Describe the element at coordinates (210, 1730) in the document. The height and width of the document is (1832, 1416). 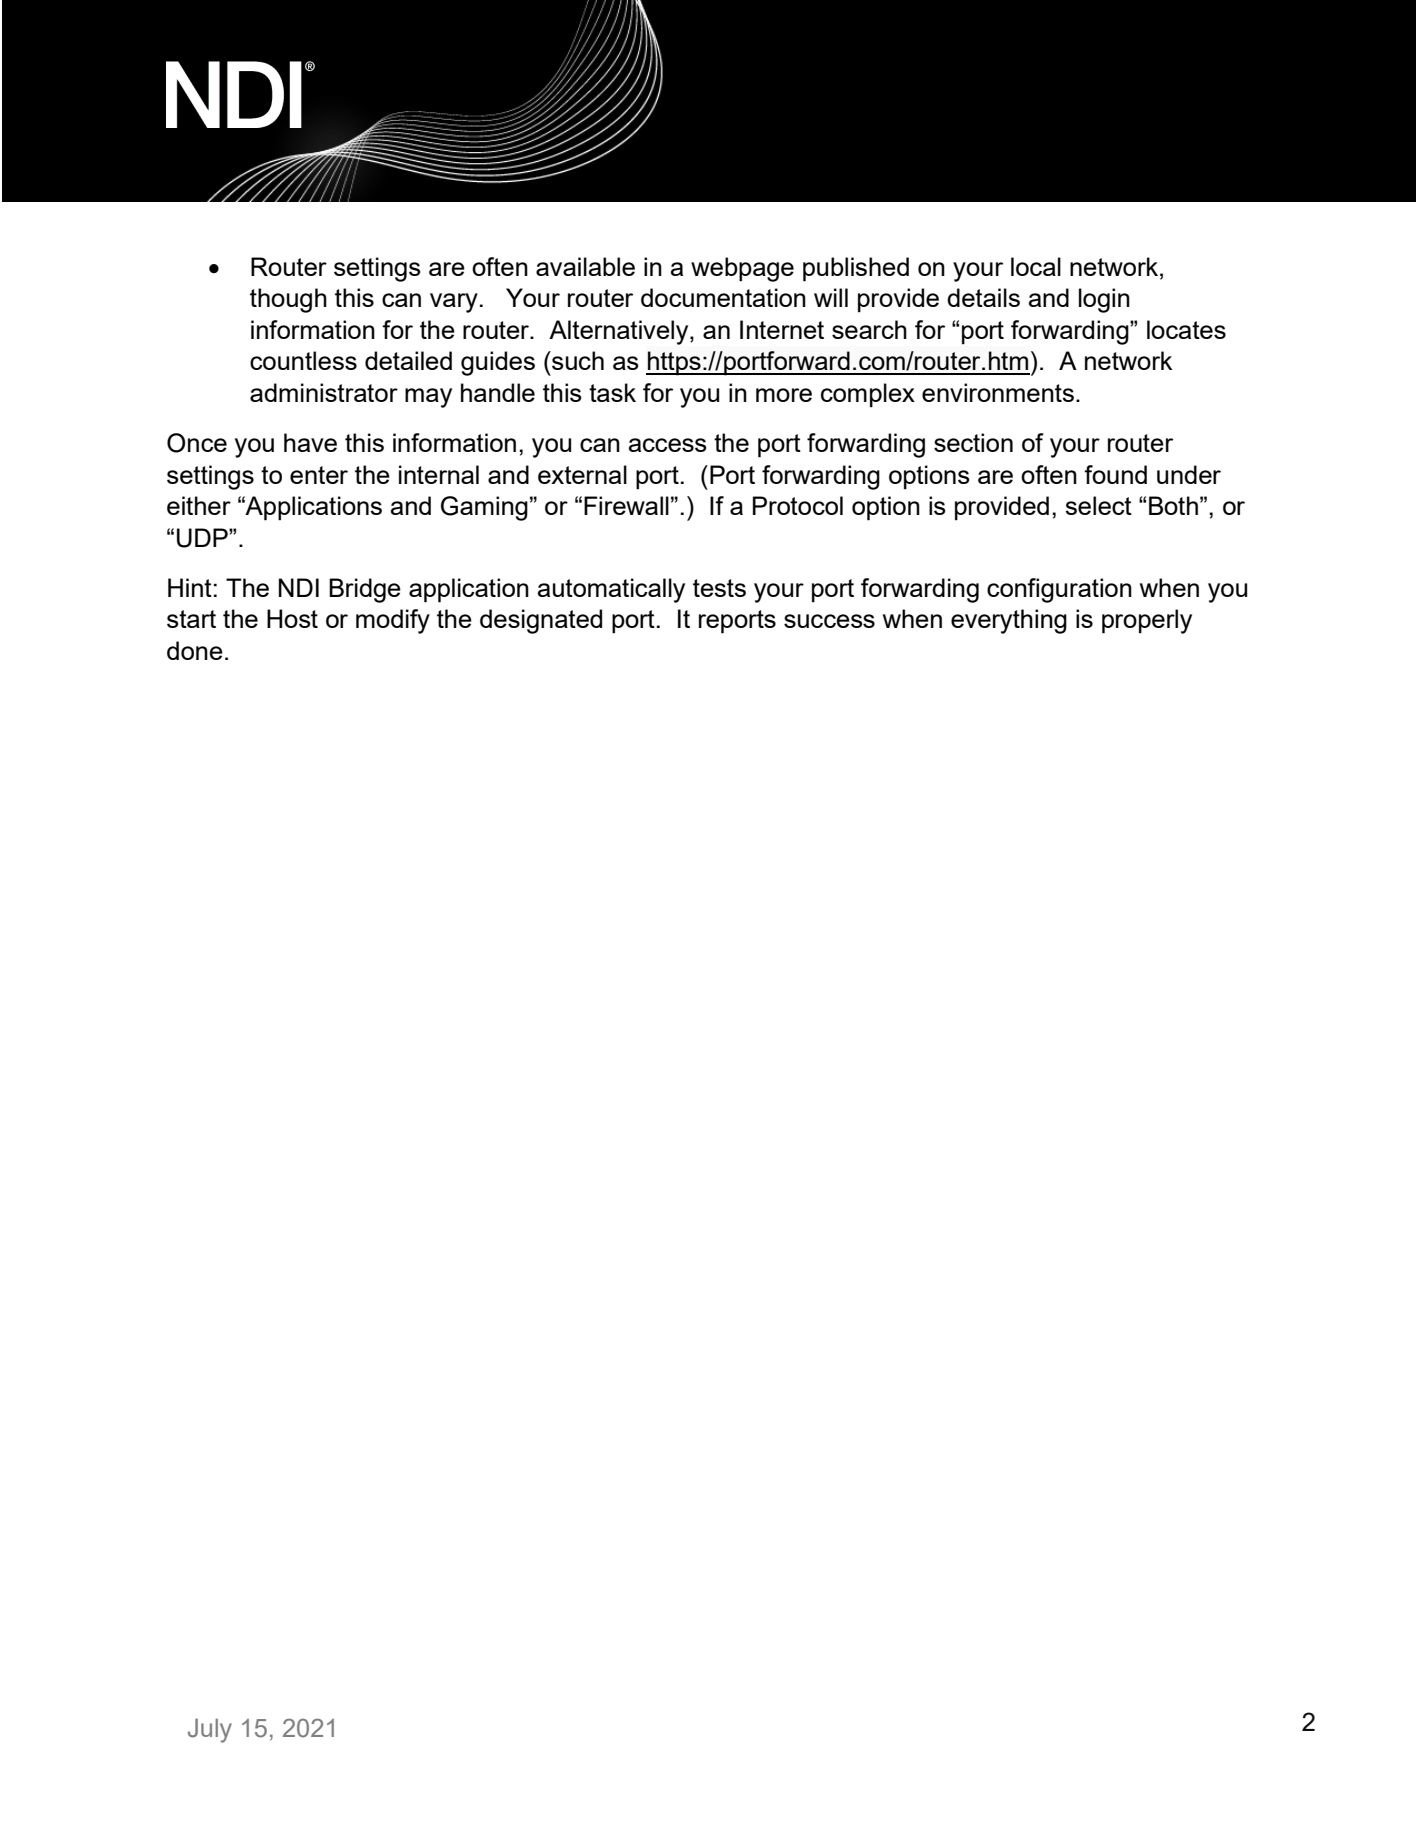
I see `July` at that location.
